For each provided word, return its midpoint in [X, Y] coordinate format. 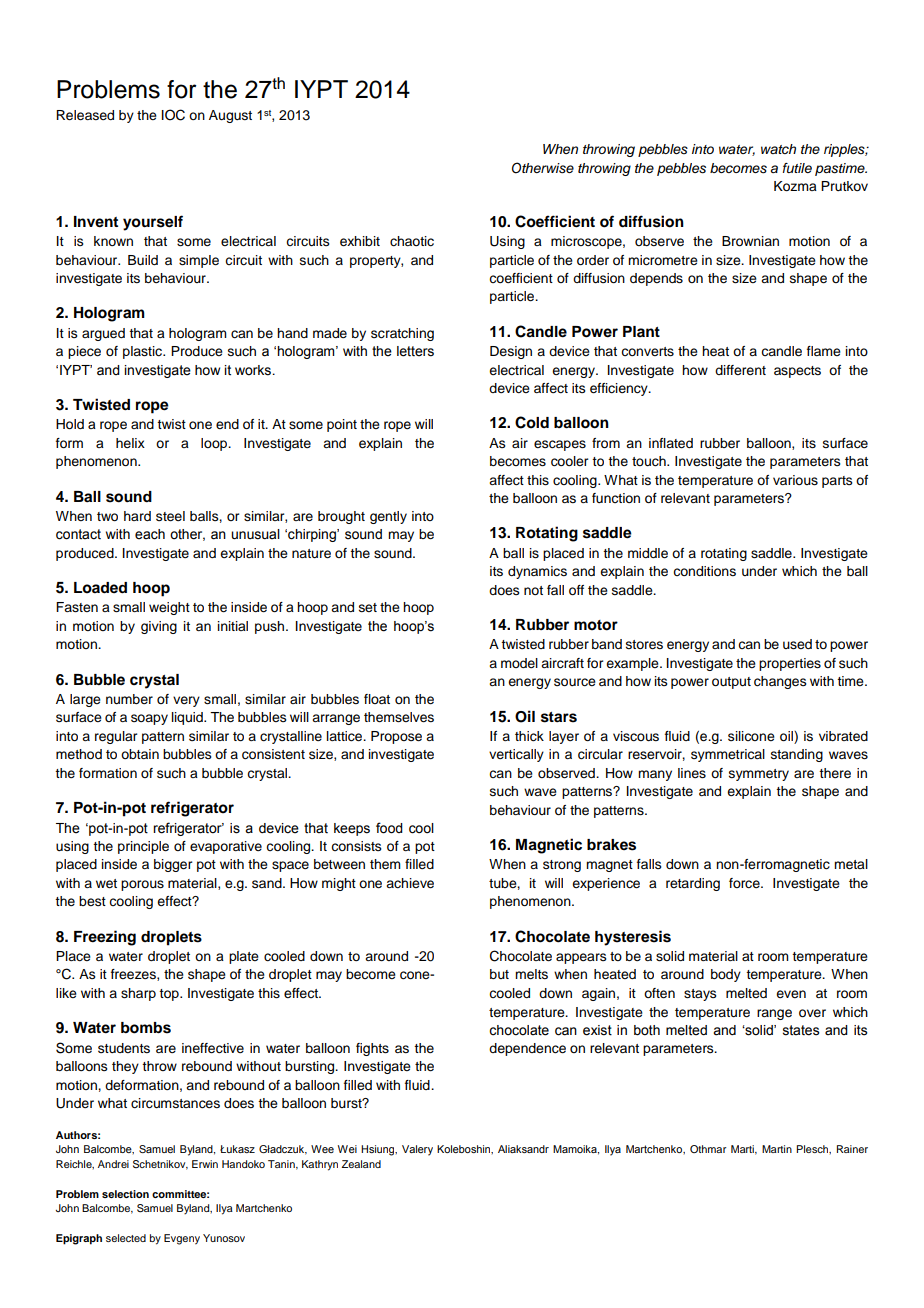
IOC [173, 115]
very [186, 701]
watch [778, 149]
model [519, 663]
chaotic [412, 241]
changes [780, 682]
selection [125, 1194]
